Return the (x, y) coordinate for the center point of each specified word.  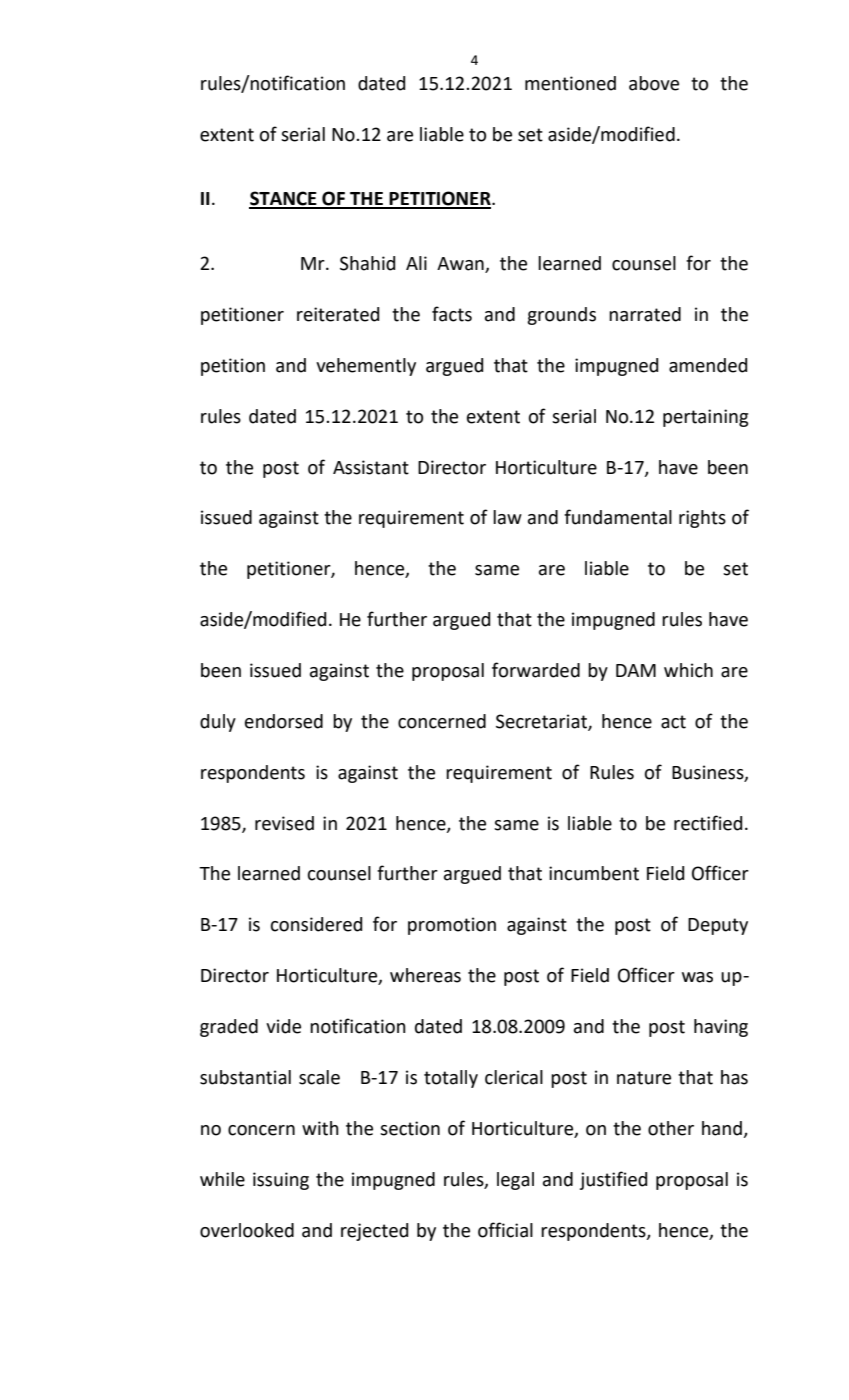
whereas (425, 975)
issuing (281, 1181)
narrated (645, 314)
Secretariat (542, 722)
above (654, 83)
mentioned (570, 83)
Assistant (371, 467)
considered (316, 924)
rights (702, 519)
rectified (708, 823)
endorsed (284, 721)
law (507, 517)
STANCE (284, 199)
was (697, 977)
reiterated (338, 314)
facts (452, 314)
